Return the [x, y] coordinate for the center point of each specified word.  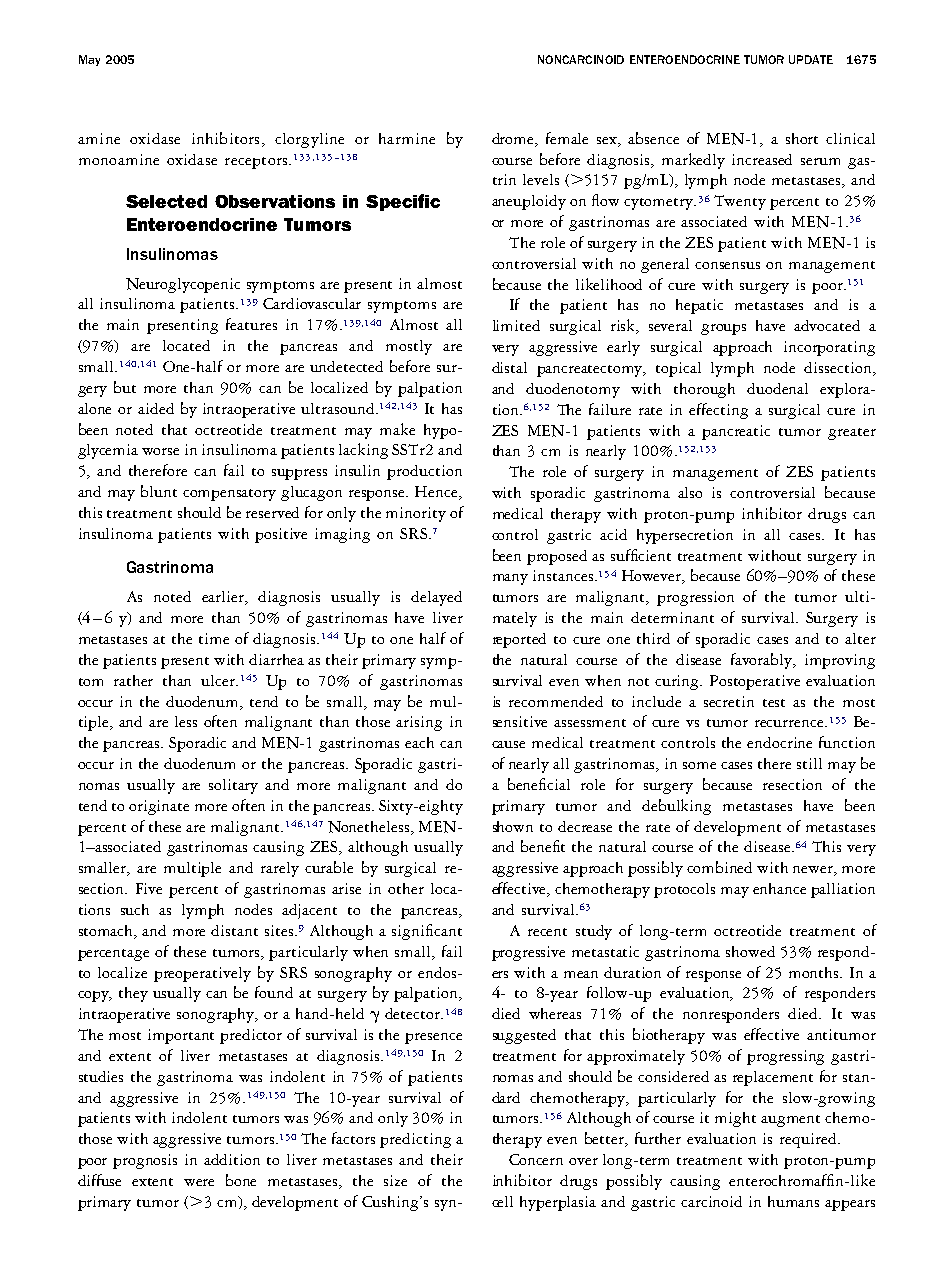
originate [159, 807]
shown [513, 826]
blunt [159, 491]
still [809, 763]
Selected [166, 201]
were [199, 1182]
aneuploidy [529, 202]
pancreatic [736, 432]
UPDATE [811, 59]
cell [502, 1201]
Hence [437, 493]
